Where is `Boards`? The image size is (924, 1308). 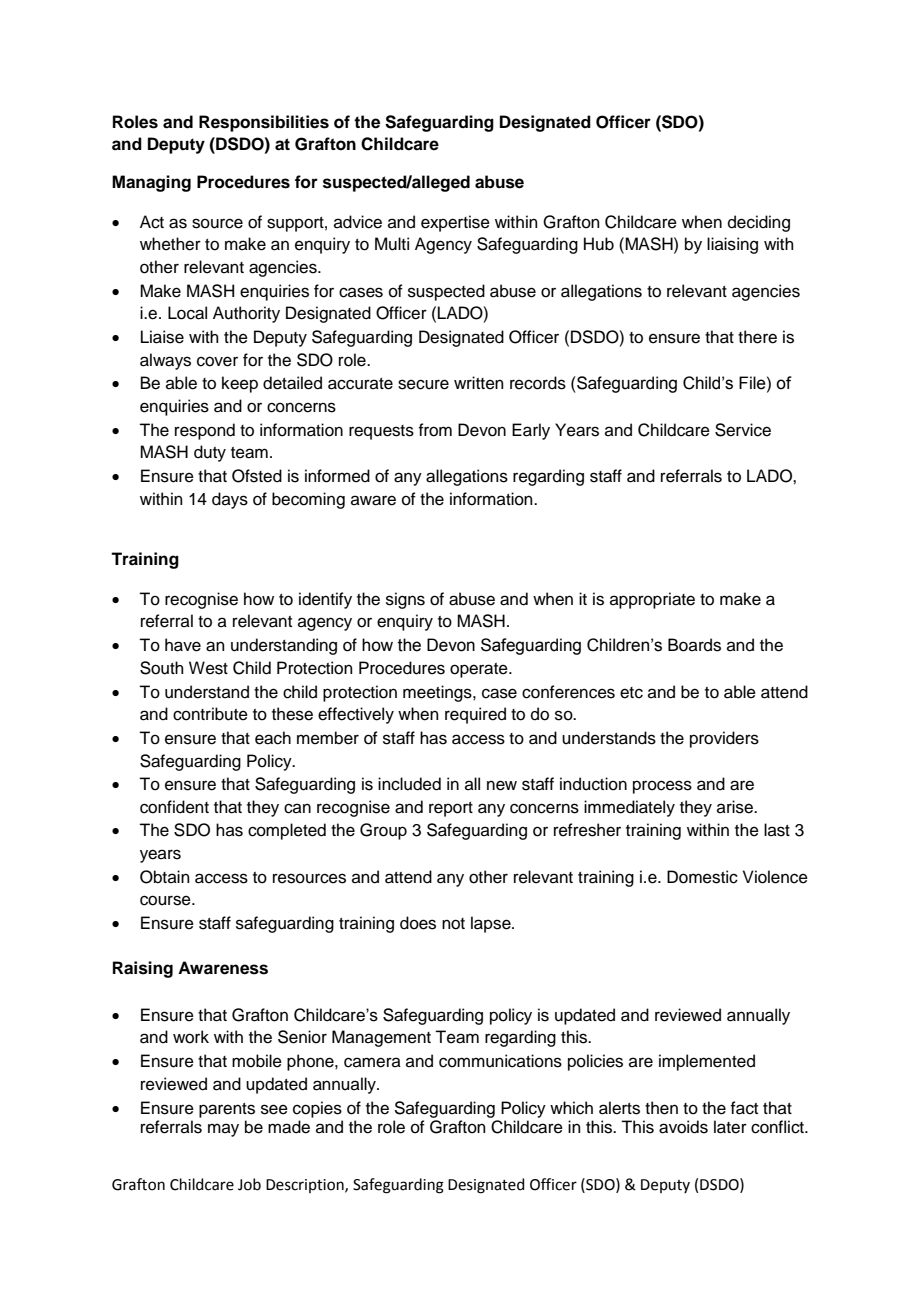 Boards is located at coordinates (694, 645).
